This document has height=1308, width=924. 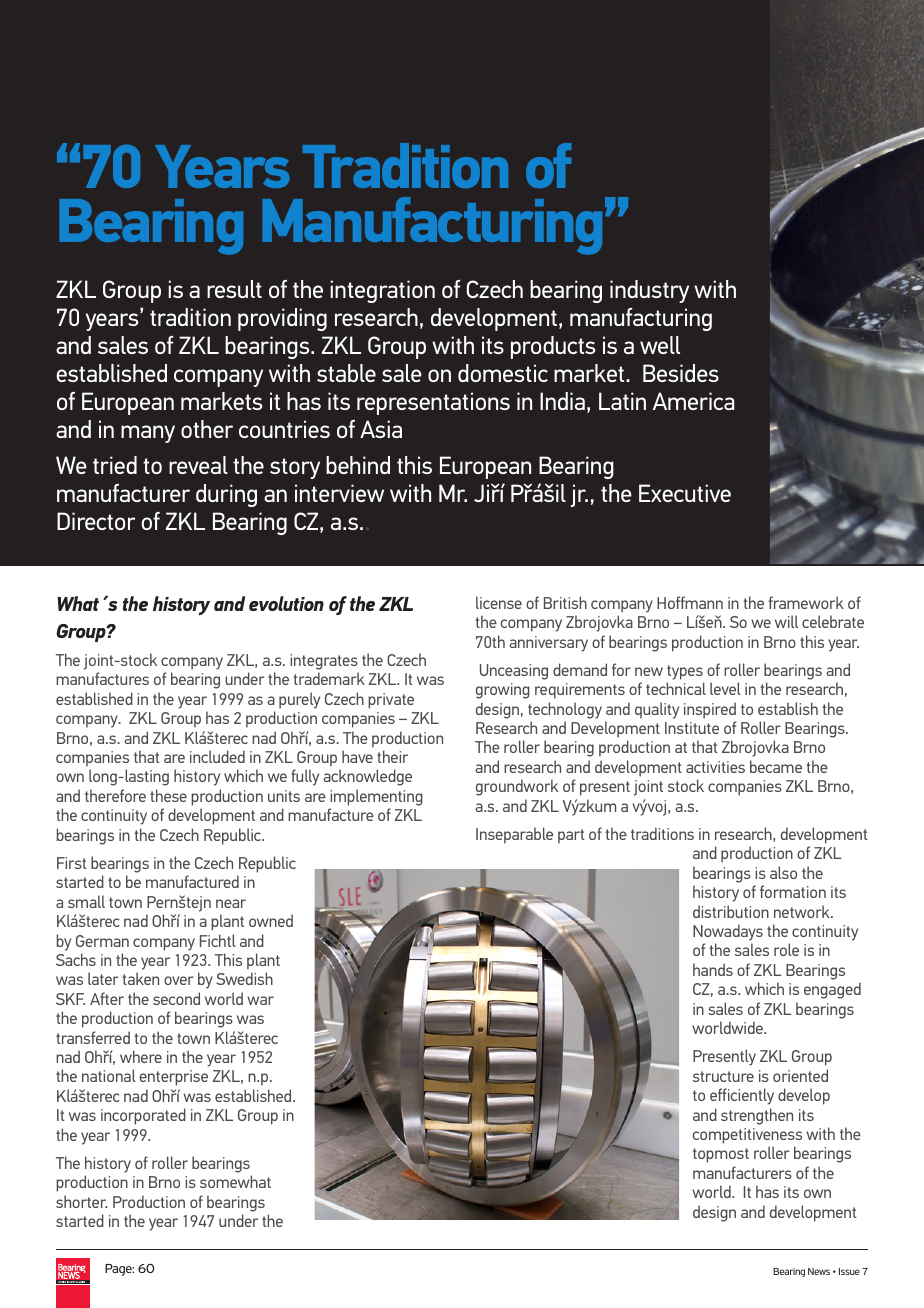 I want to click on well, so click(x=660, y=345).
